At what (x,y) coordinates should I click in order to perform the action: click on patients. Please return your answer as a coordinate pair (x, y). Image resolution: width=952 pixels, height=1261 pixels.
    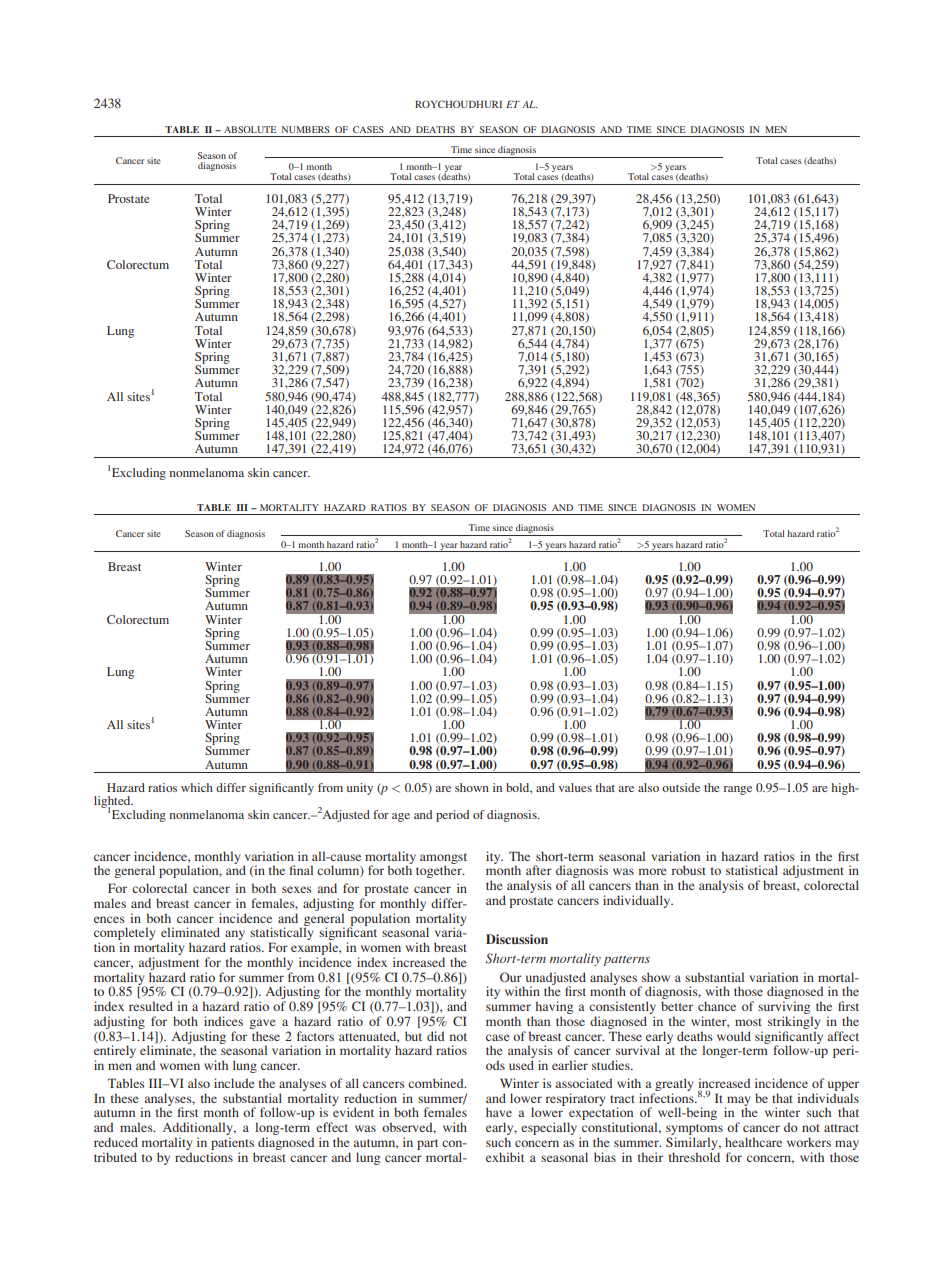
    Looking at the image, I should click on (232, 1143).
